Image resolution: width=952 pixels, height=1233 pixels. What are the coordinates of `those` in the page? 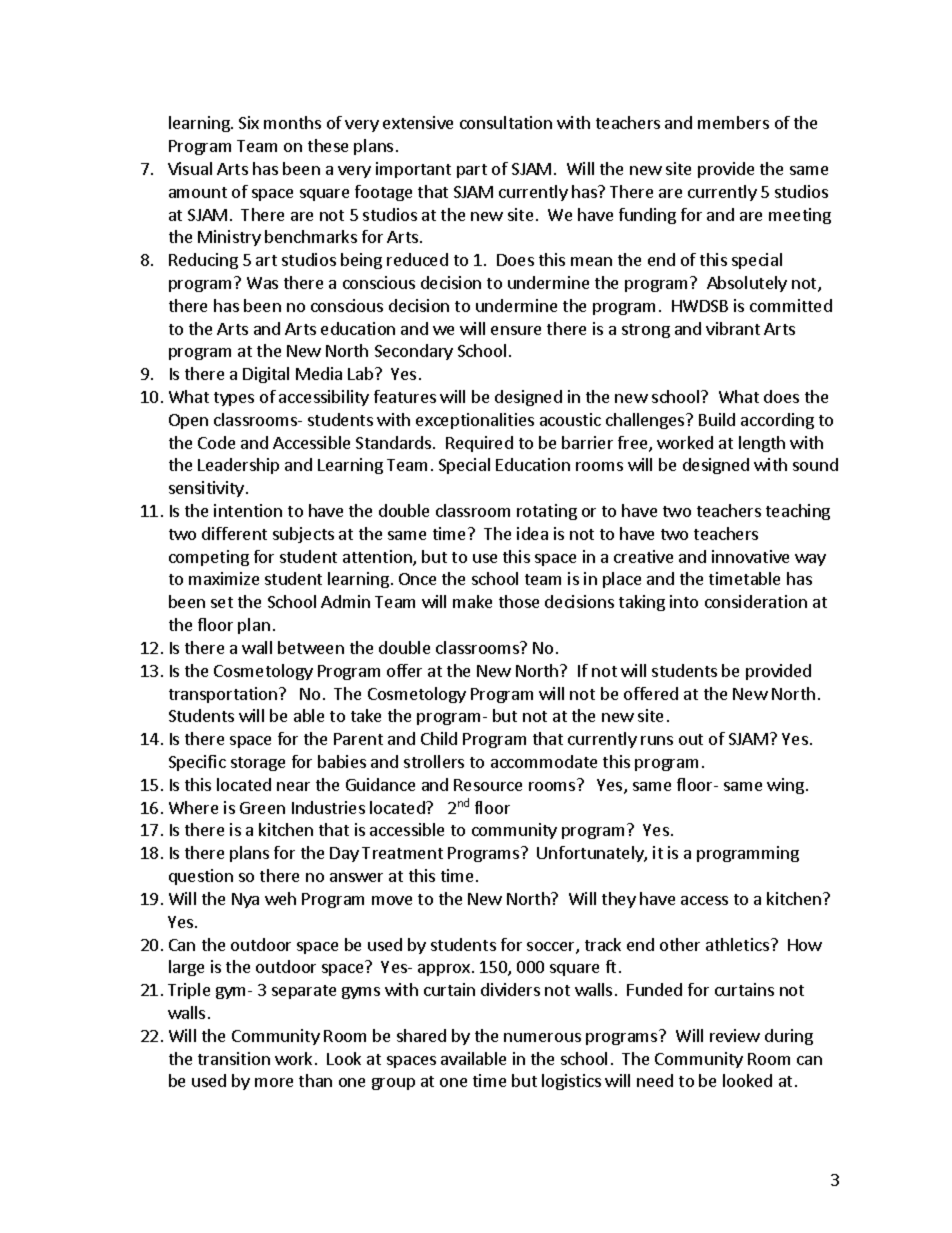 It's located at (519, 601).
